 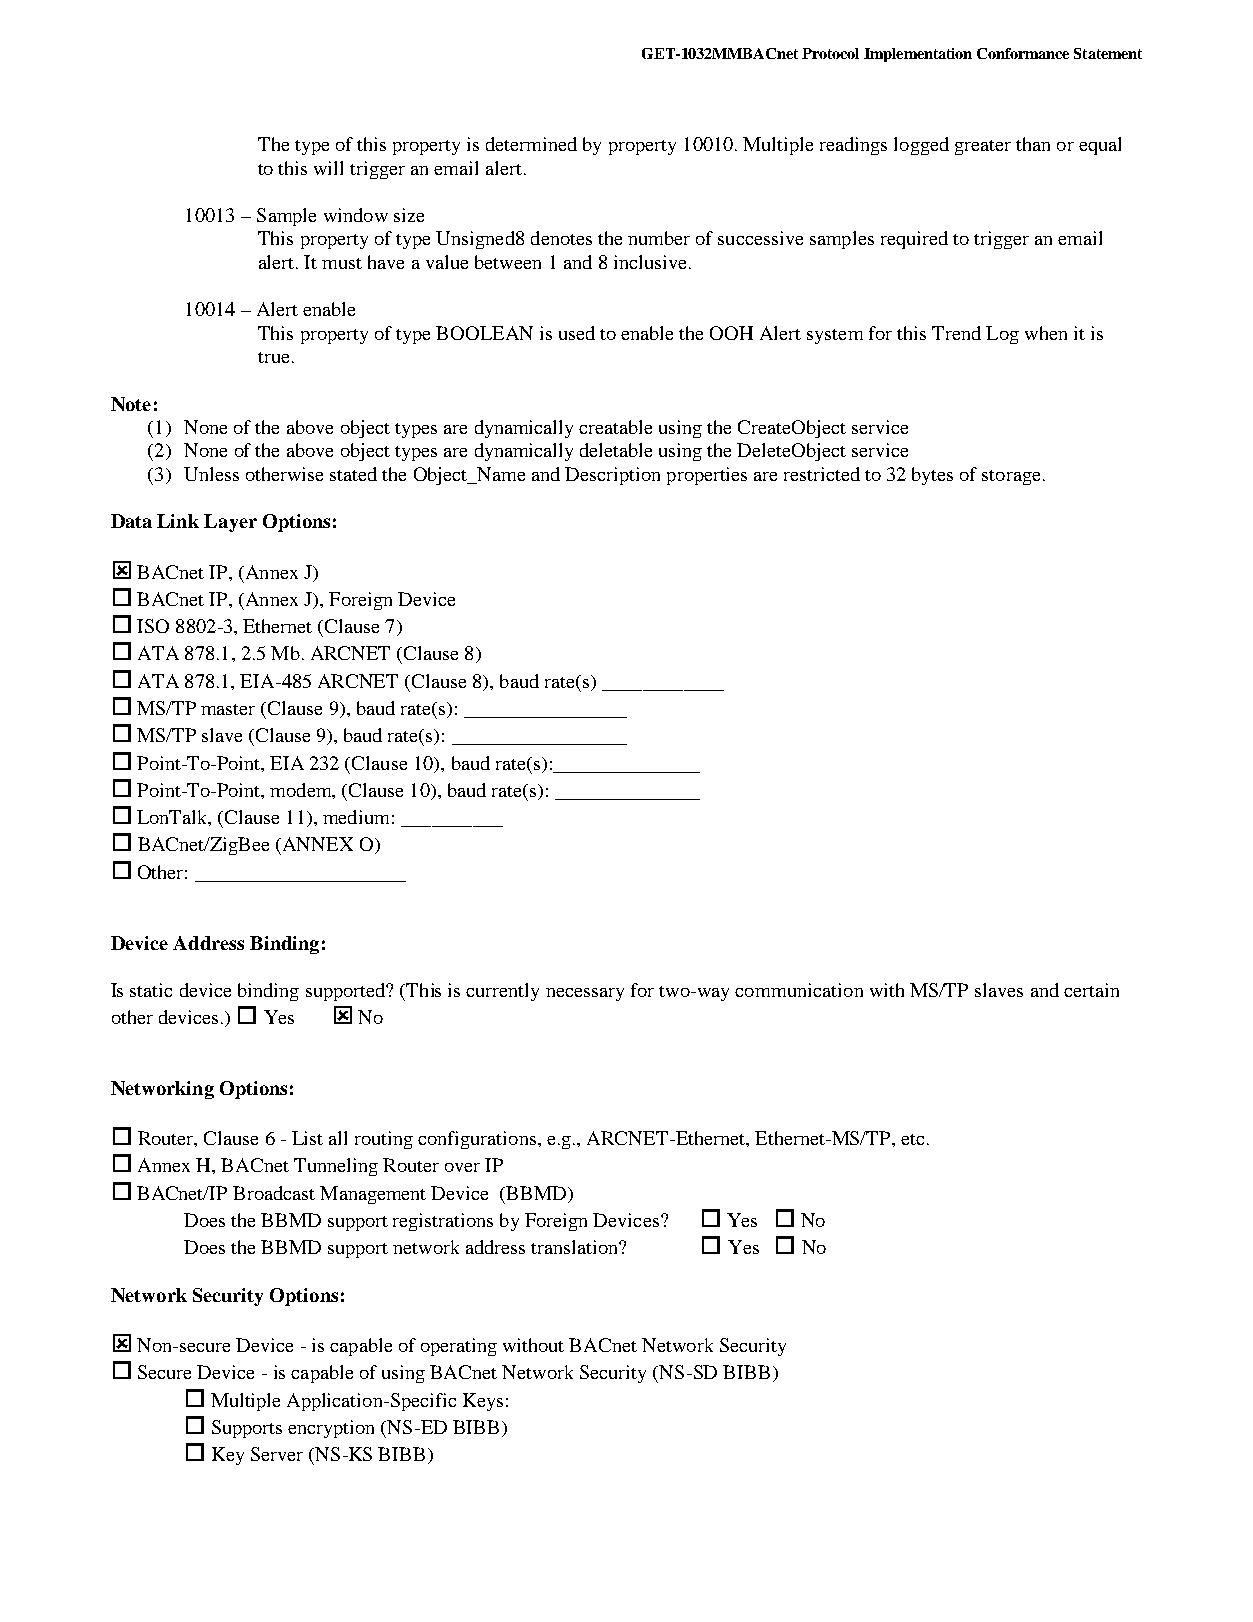 I want to click on determined, so click(x=531, y=144).
